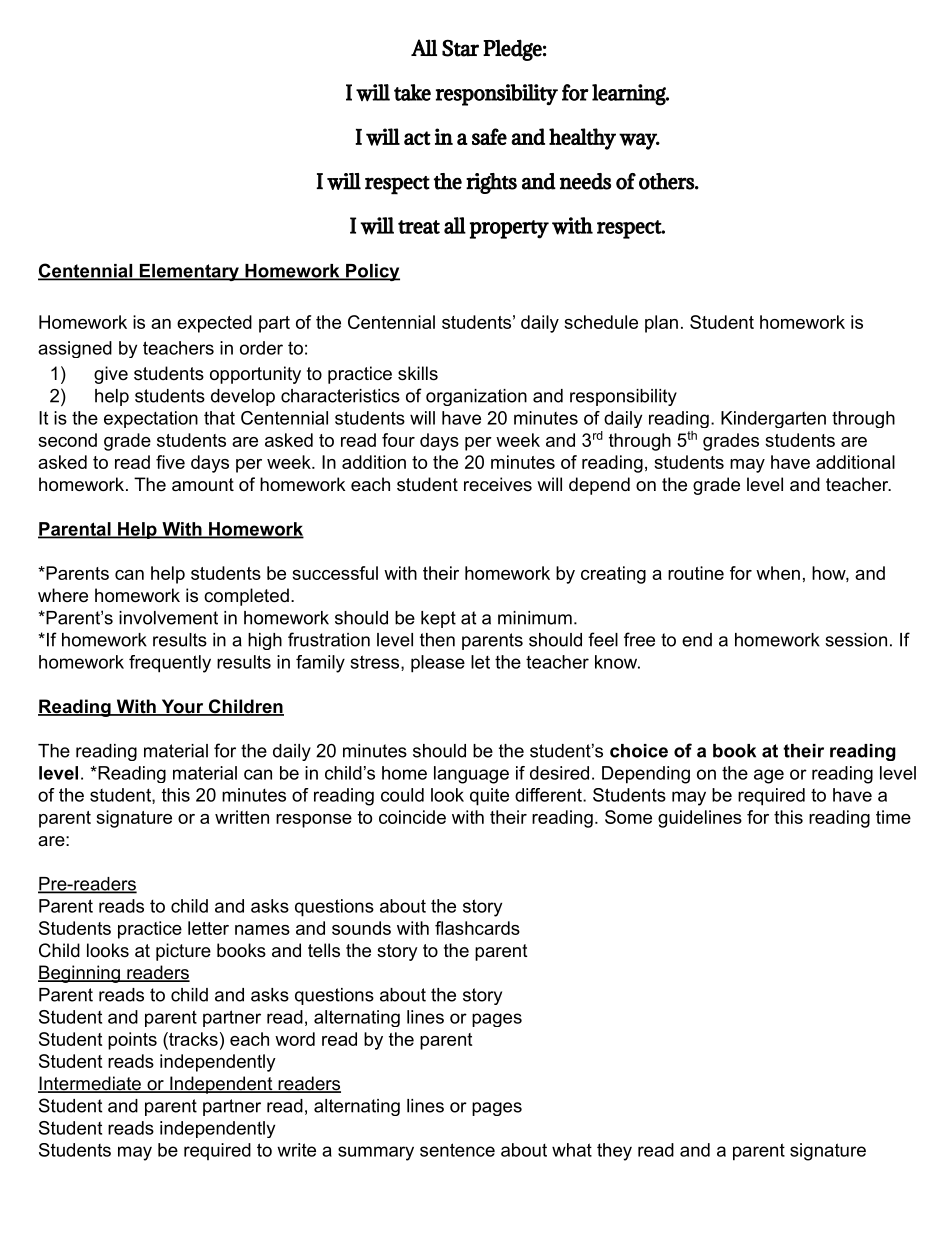 The height and width of the document is (1233, 952). What do you see at coordinates (773, 419) in the document?
I see `Kindergarten` at bounding box center [773, 419].
